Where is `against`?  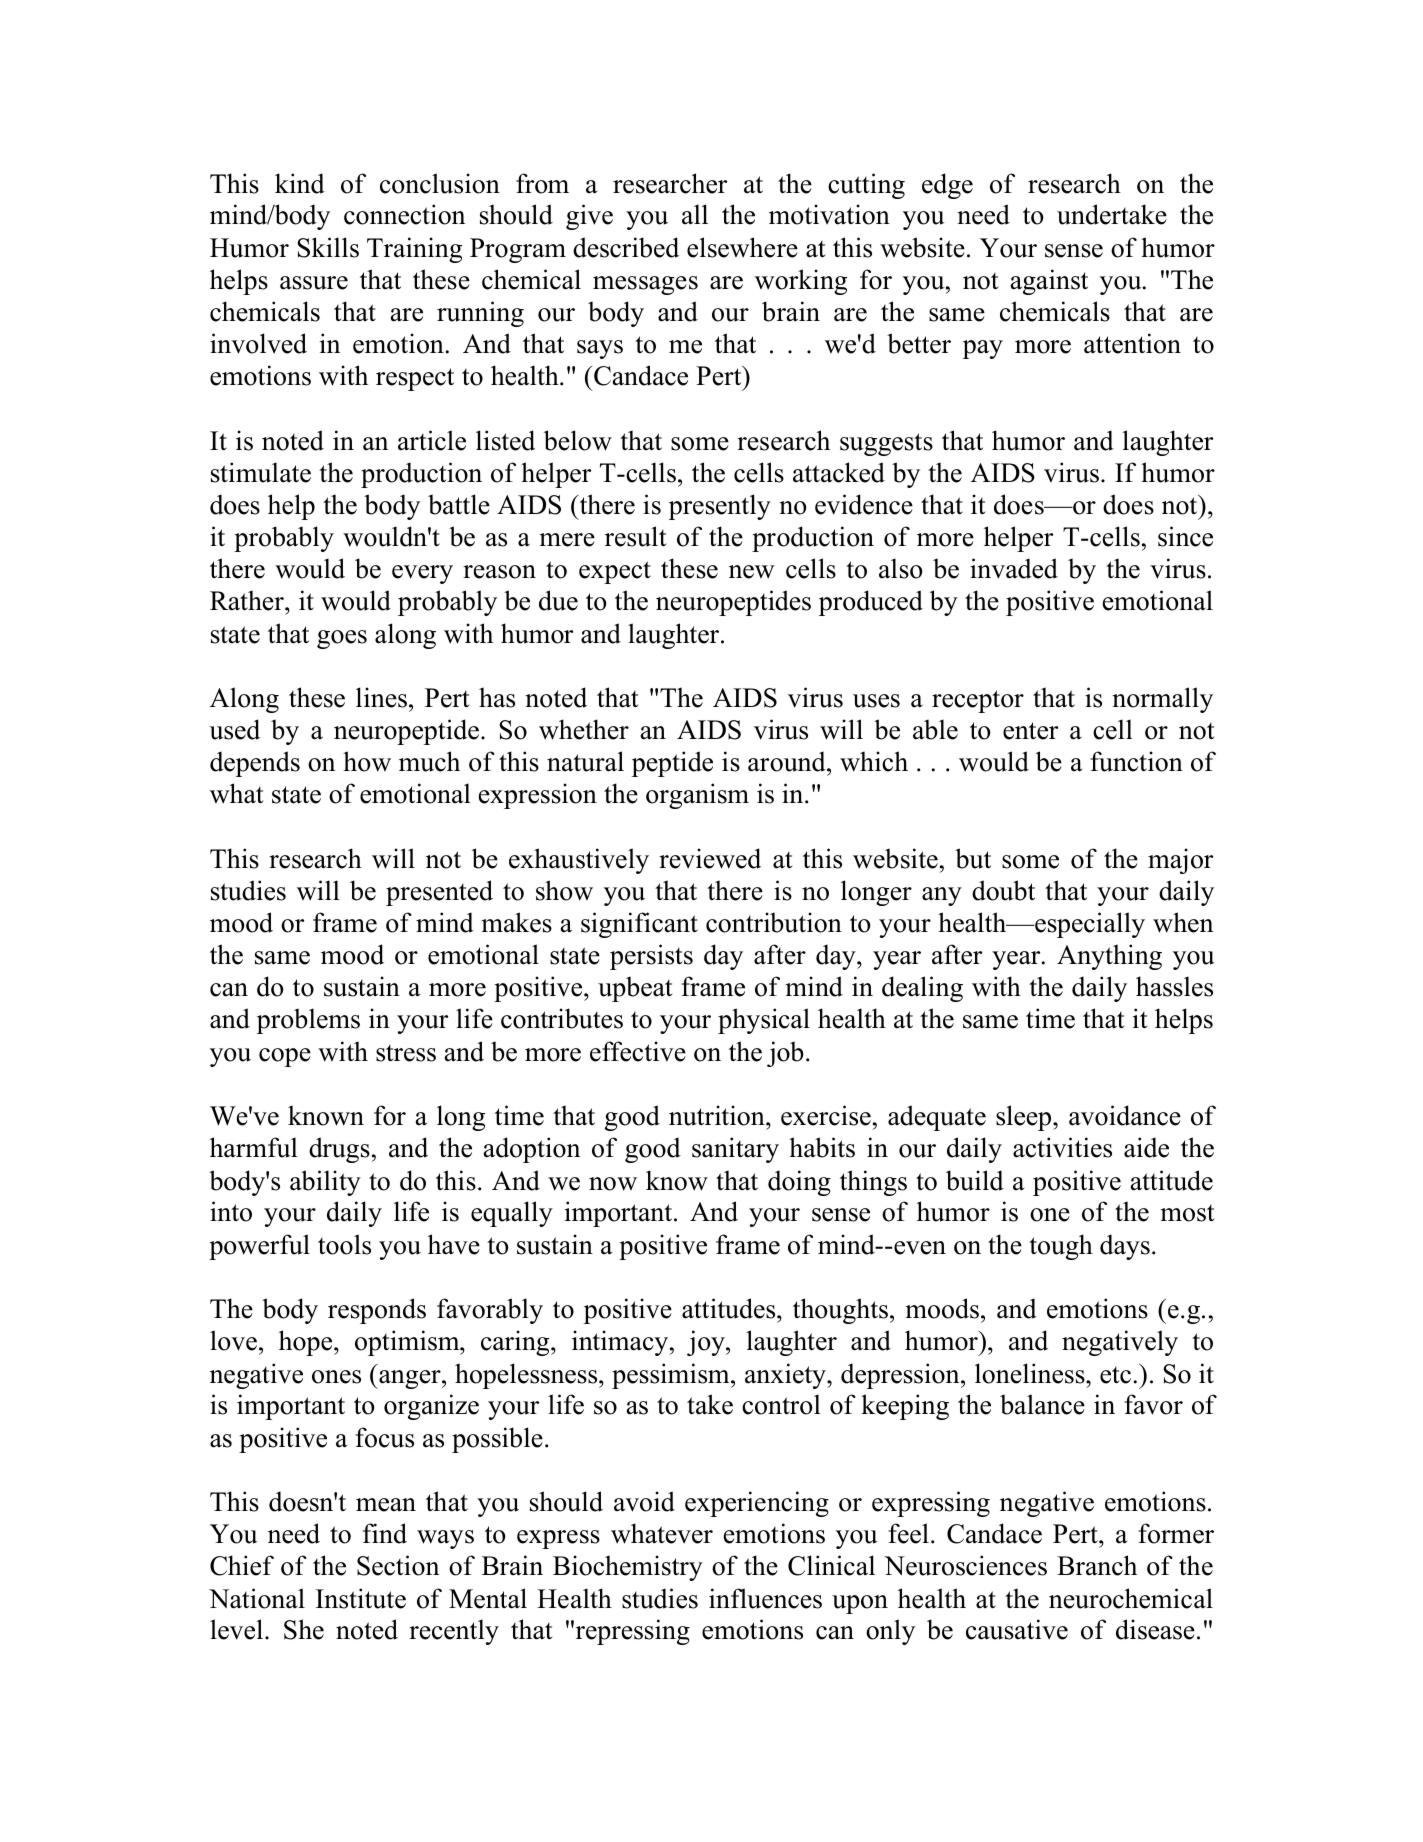 against is located at coordinates (1049, 282).
